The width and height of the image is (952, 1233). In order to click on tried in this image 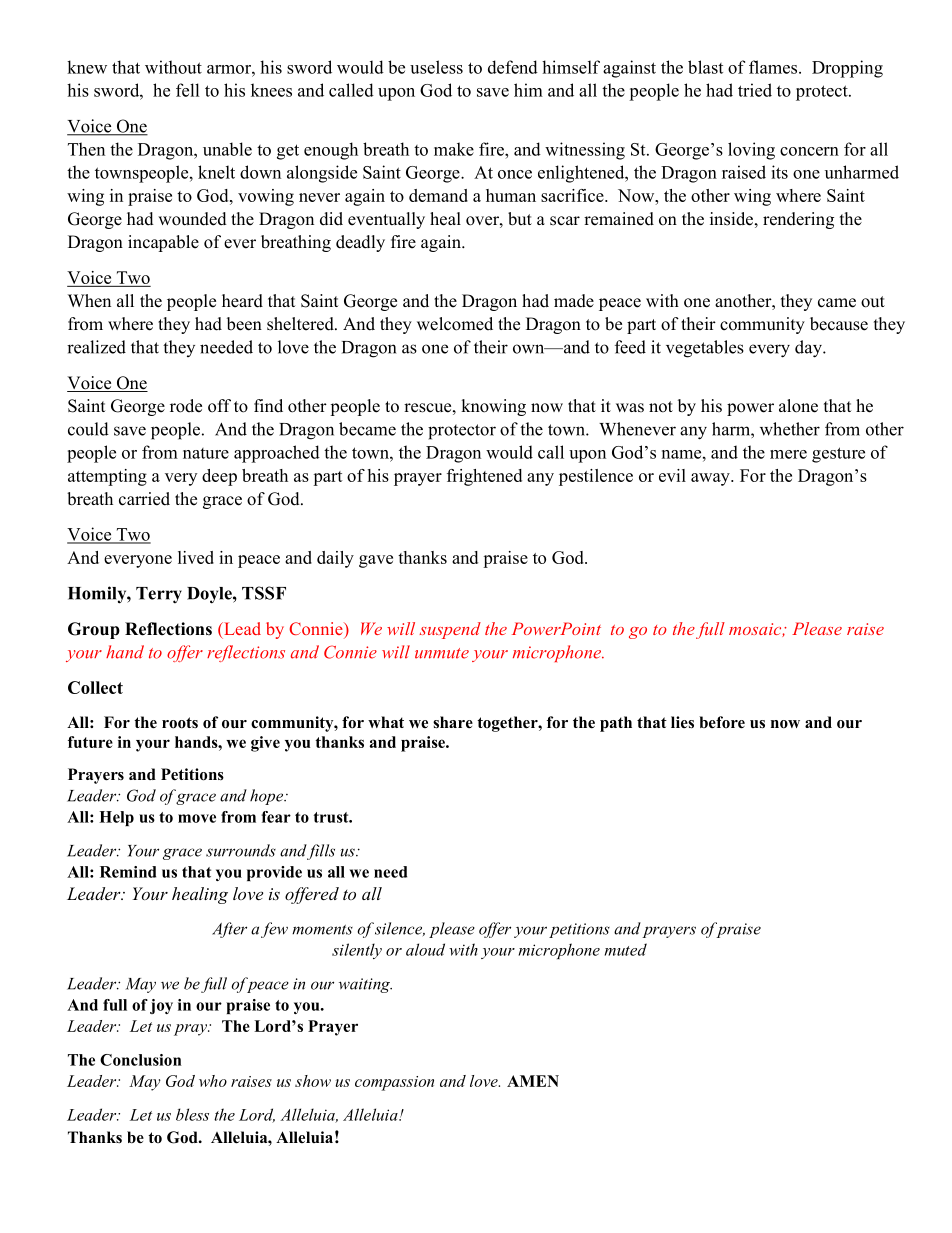, I will do `click(755, 90)`.
